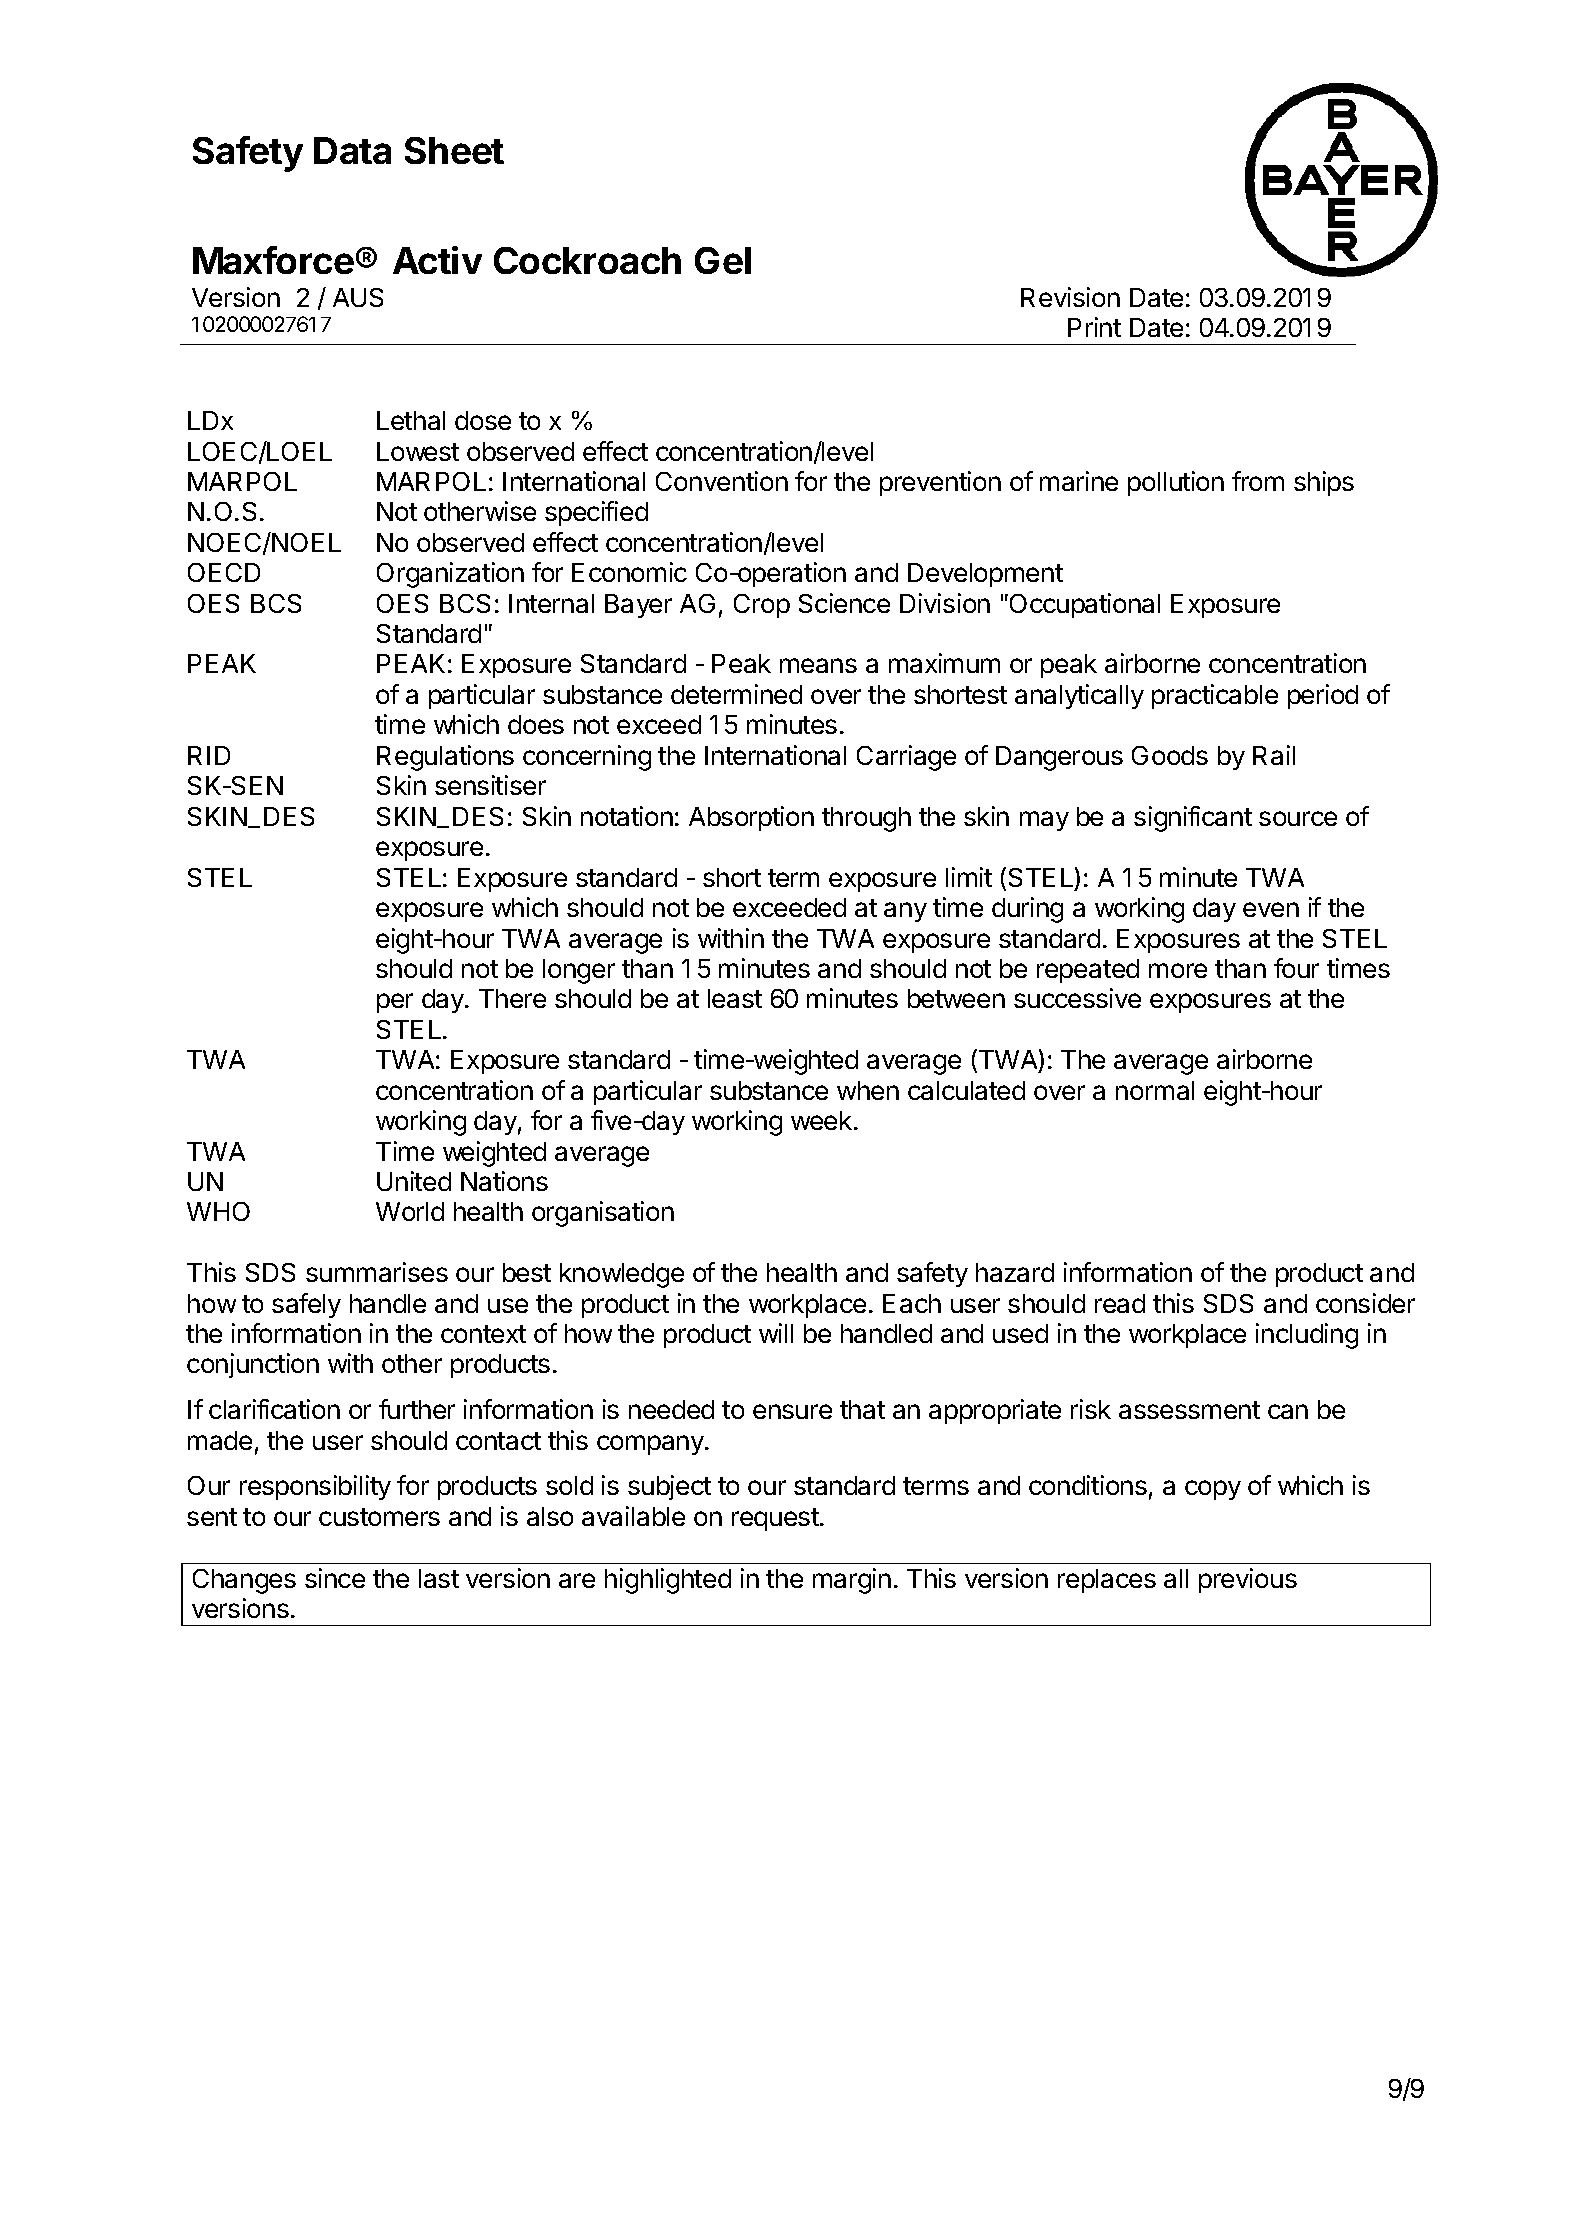  Describe the element at coordinates (821, 1120) in the page. I see `week` at that location.
